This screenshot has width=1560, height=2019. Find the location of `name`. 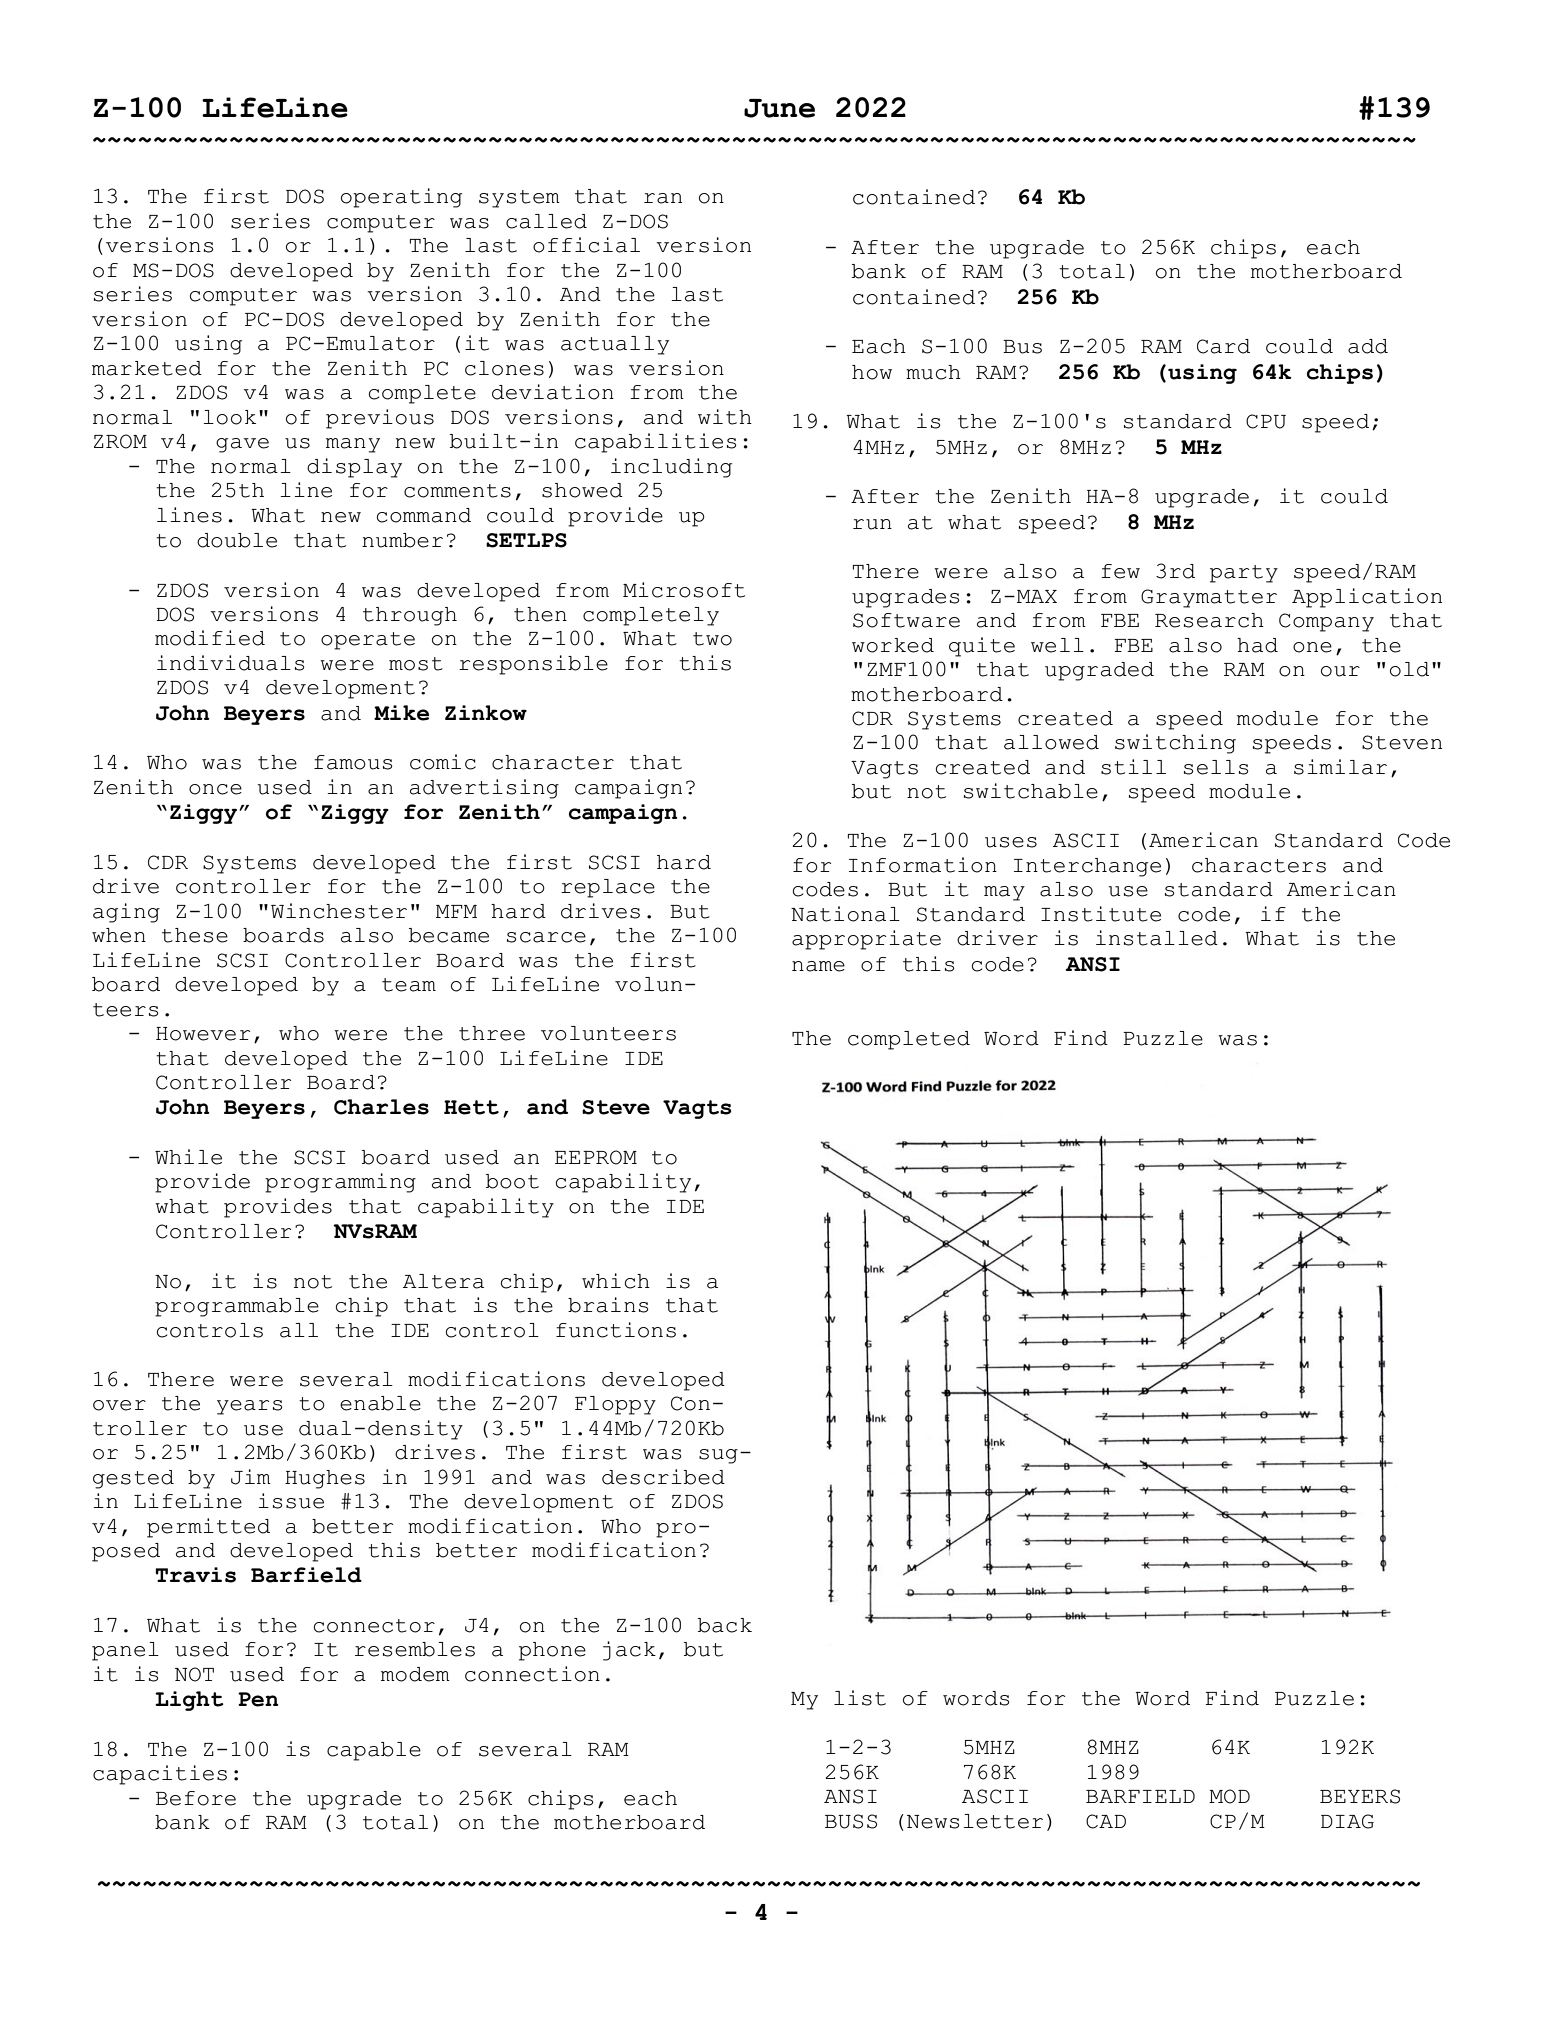

name is located at coordinates (818, 966).
